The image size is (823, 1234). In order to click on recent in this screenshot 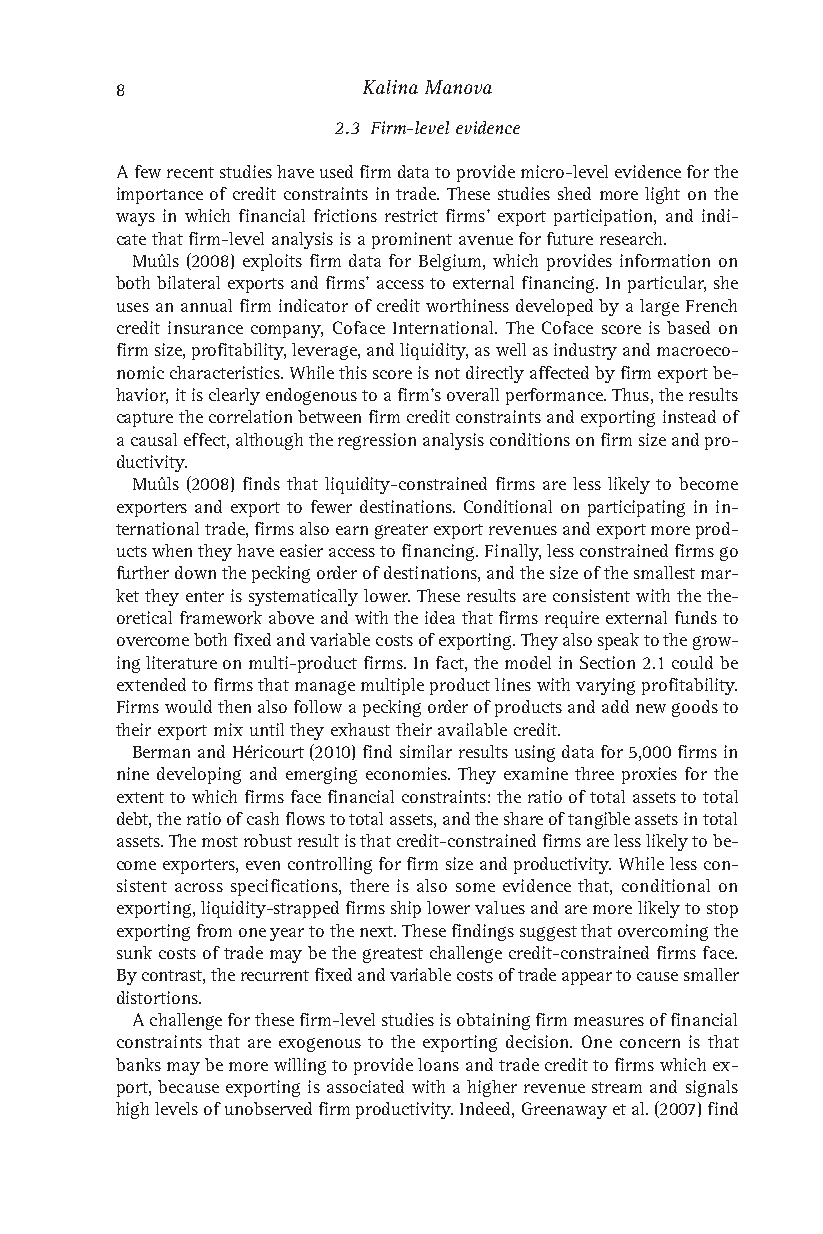, I will do `click(190, 172)`.
